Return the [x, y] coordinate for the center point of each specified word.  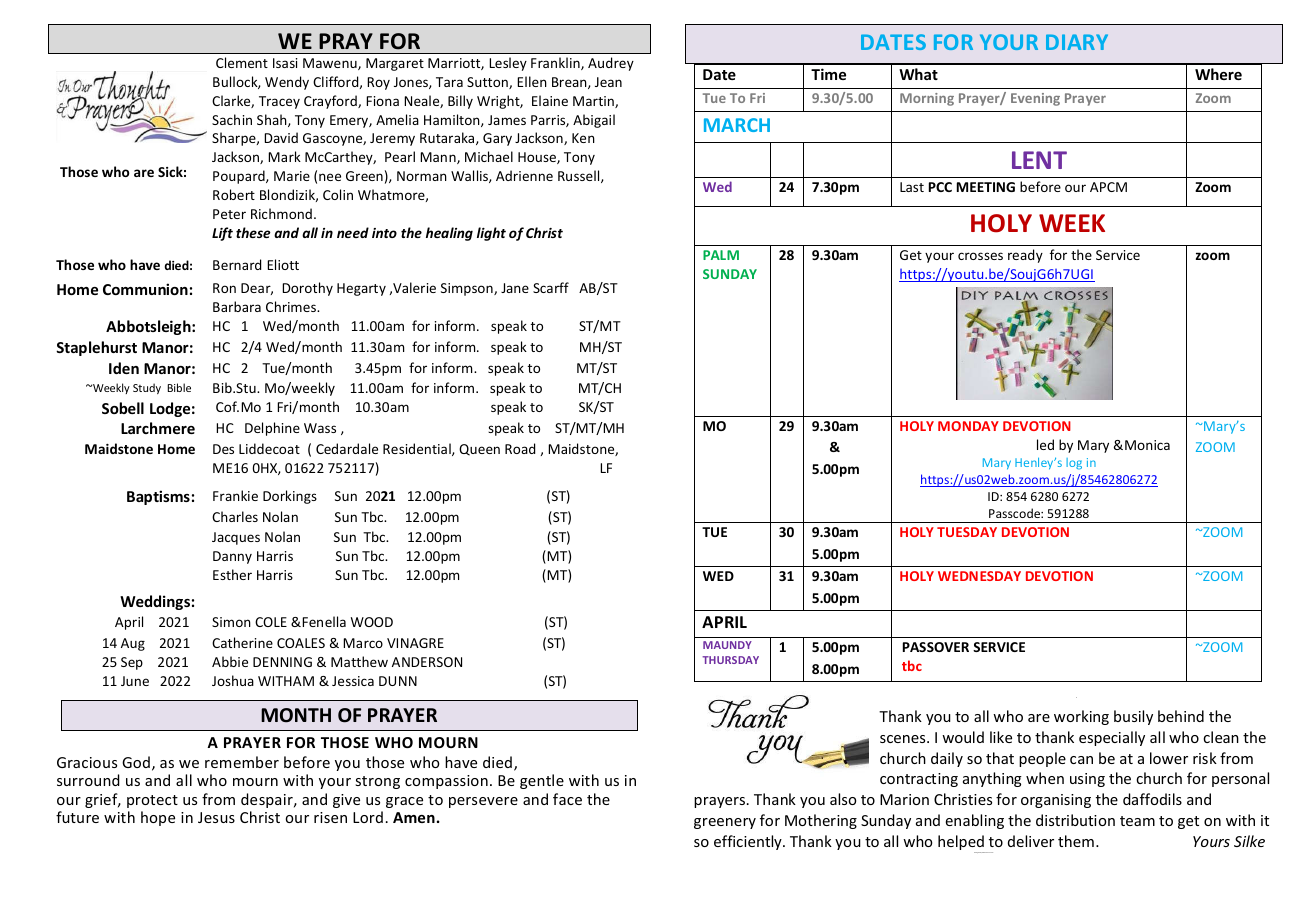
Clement [242, 62]
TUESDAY [967, 532]
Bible [179, 387]
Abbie [230, 661]
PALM [721, 255]
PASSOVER [936, 647]
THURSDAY [730, 660]
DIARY [1077, 42]
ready [1025, 256]
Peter [229, 214]
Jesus [216, 817]
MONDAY [968, 426]
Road [520, 448]
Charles [235, 516]
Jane [515, 288]
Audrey [611, 64]
